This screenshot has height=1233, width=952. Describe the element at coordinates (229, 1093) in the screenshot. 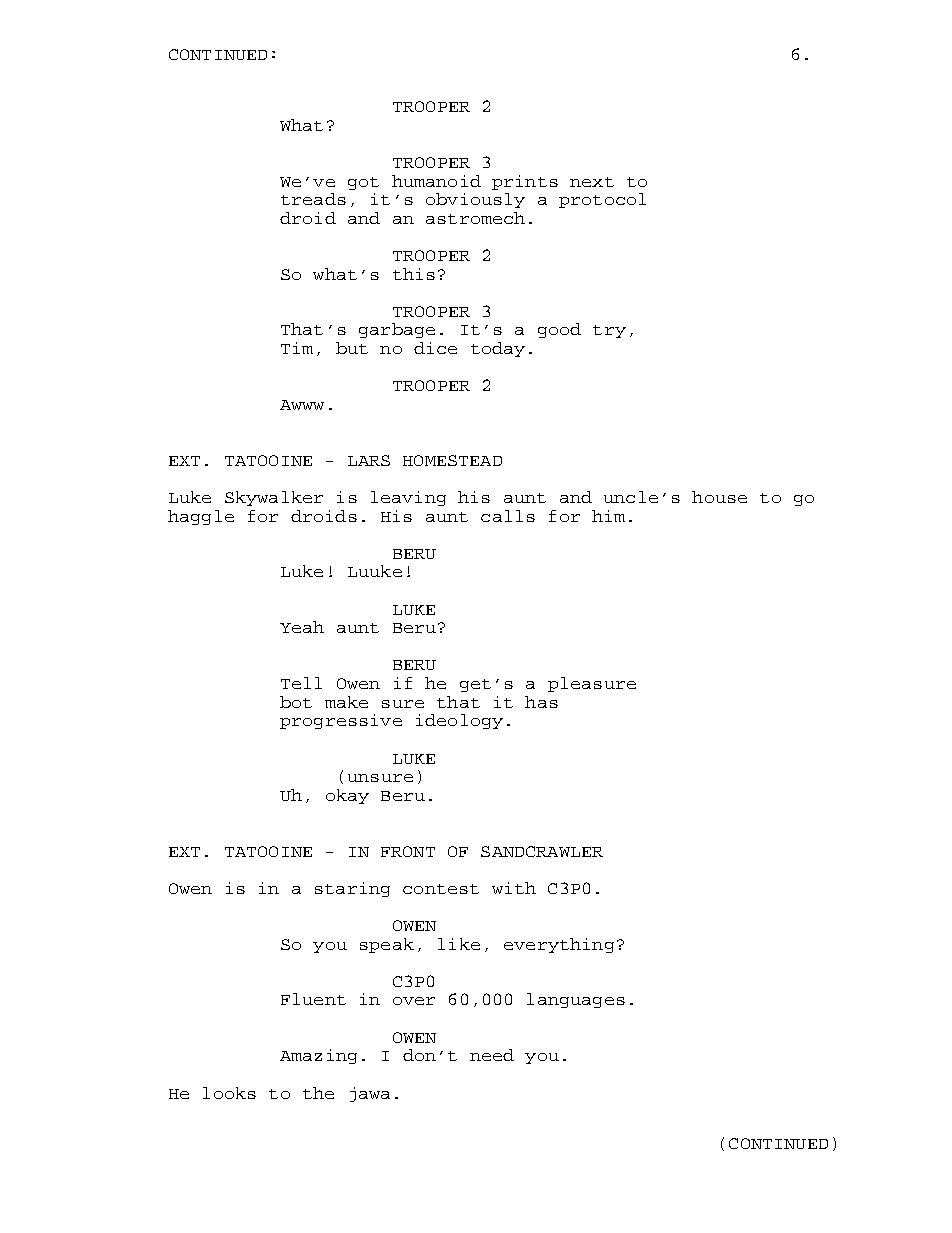

I see `looks` at that location.
